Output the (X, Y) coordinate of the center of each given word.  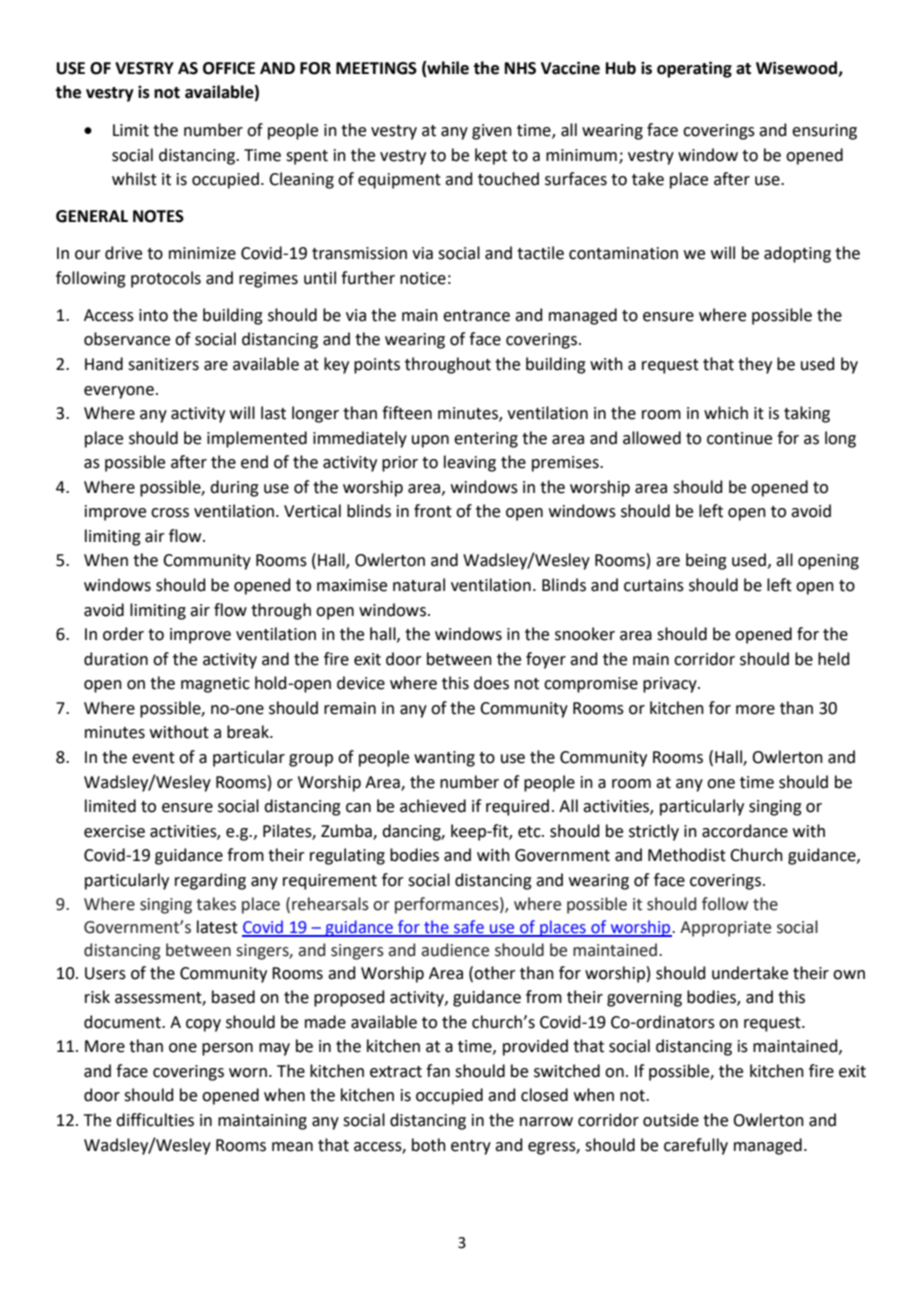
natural (419, 585)
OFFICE (229, 68)
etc (530, 832)
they (755, 365)
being (706, 561)
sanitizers (163, 364)
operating (694, 69)
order (123, 634)
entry (471, 1147)
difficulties (155, 1120)
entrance (476, 316)
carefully (696, 1146)
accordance (745, 831)
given (492, 132)
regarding (210, 881)
